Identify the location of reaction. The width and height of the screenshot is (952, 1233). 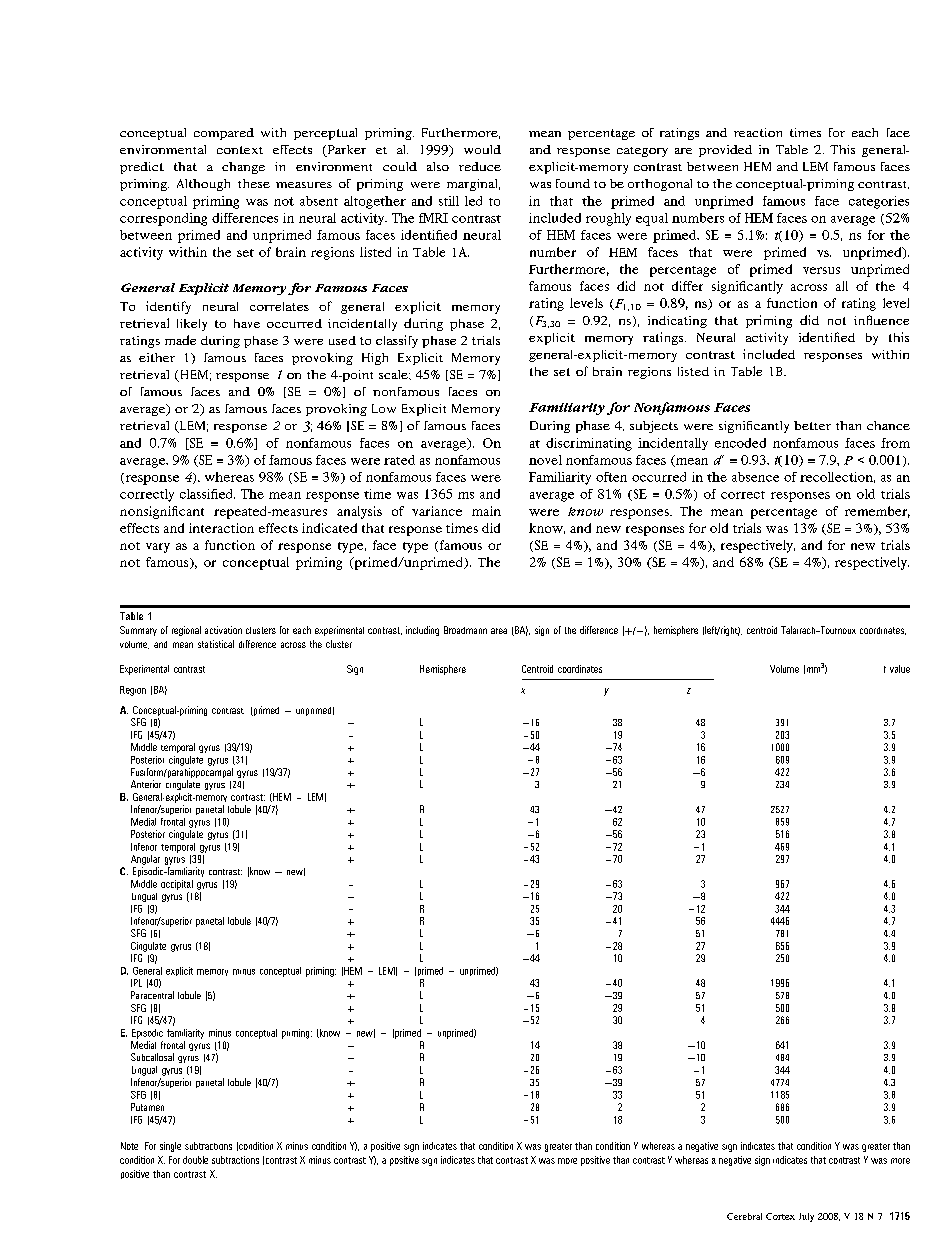
(758, 132).
